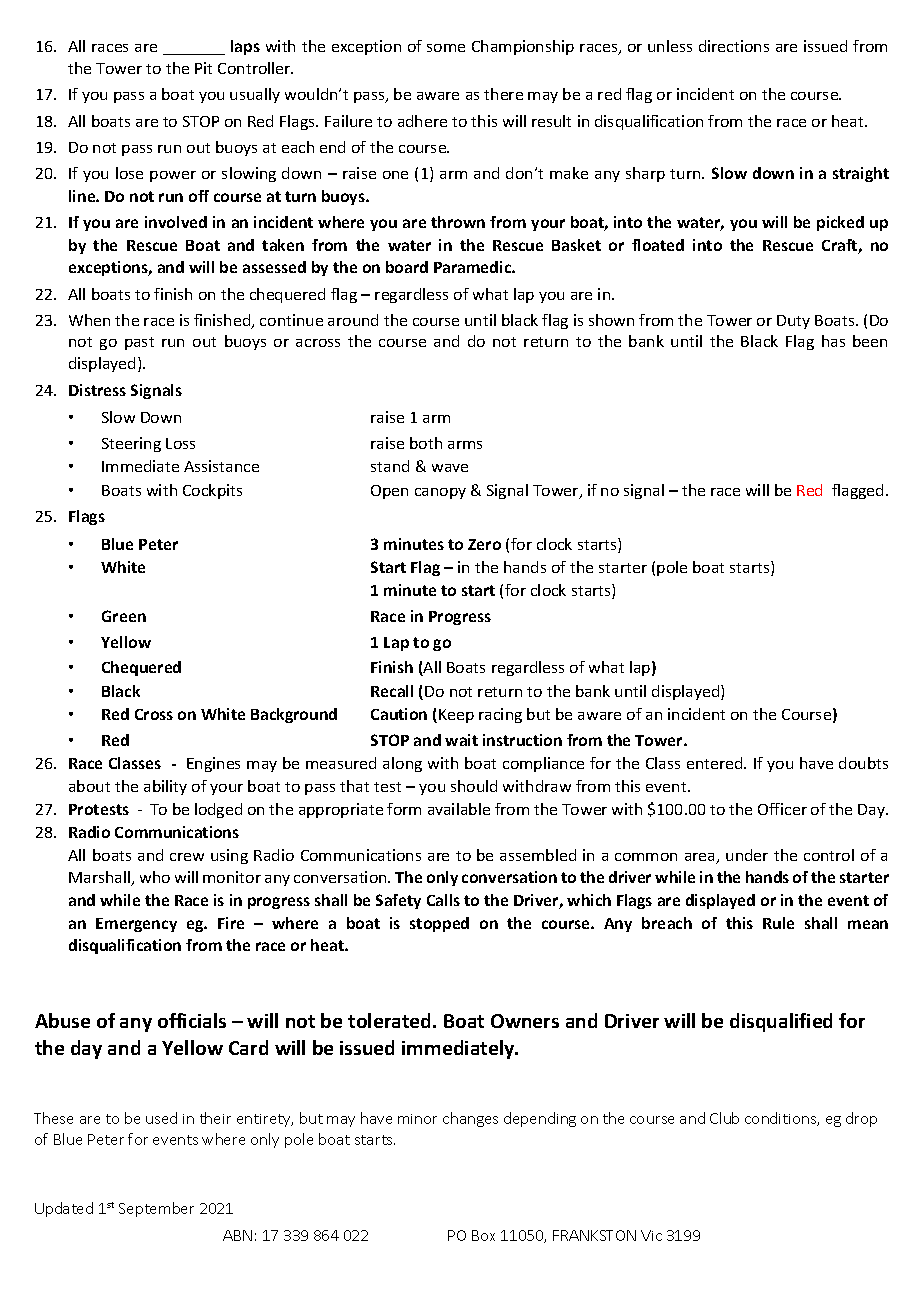 The height and width of the page is (1309, 924). I want to click on September, so click(156, 1209).
